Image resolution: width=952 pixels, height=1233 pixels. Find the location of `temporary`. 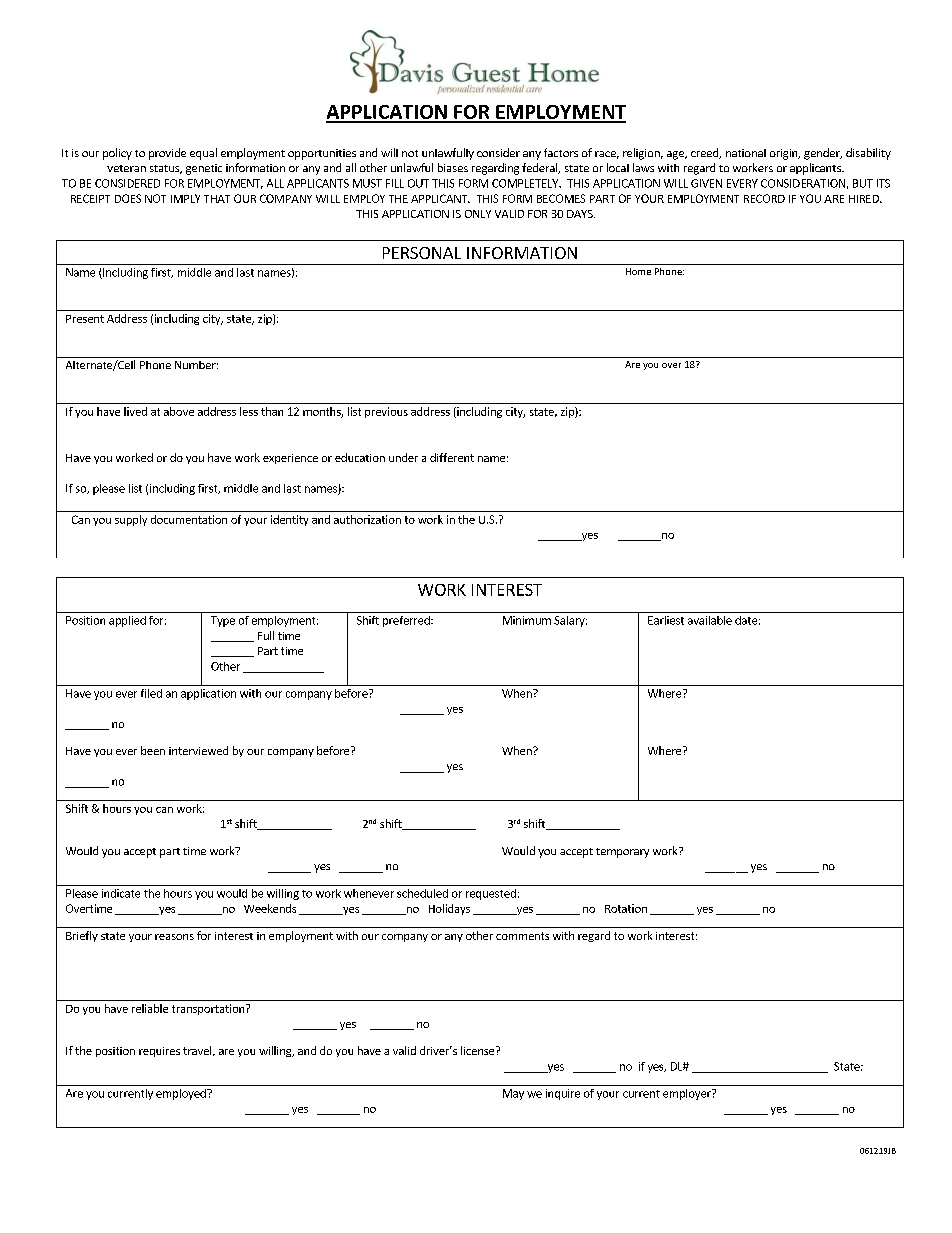

temporary is located at coordinates (622, 853).
